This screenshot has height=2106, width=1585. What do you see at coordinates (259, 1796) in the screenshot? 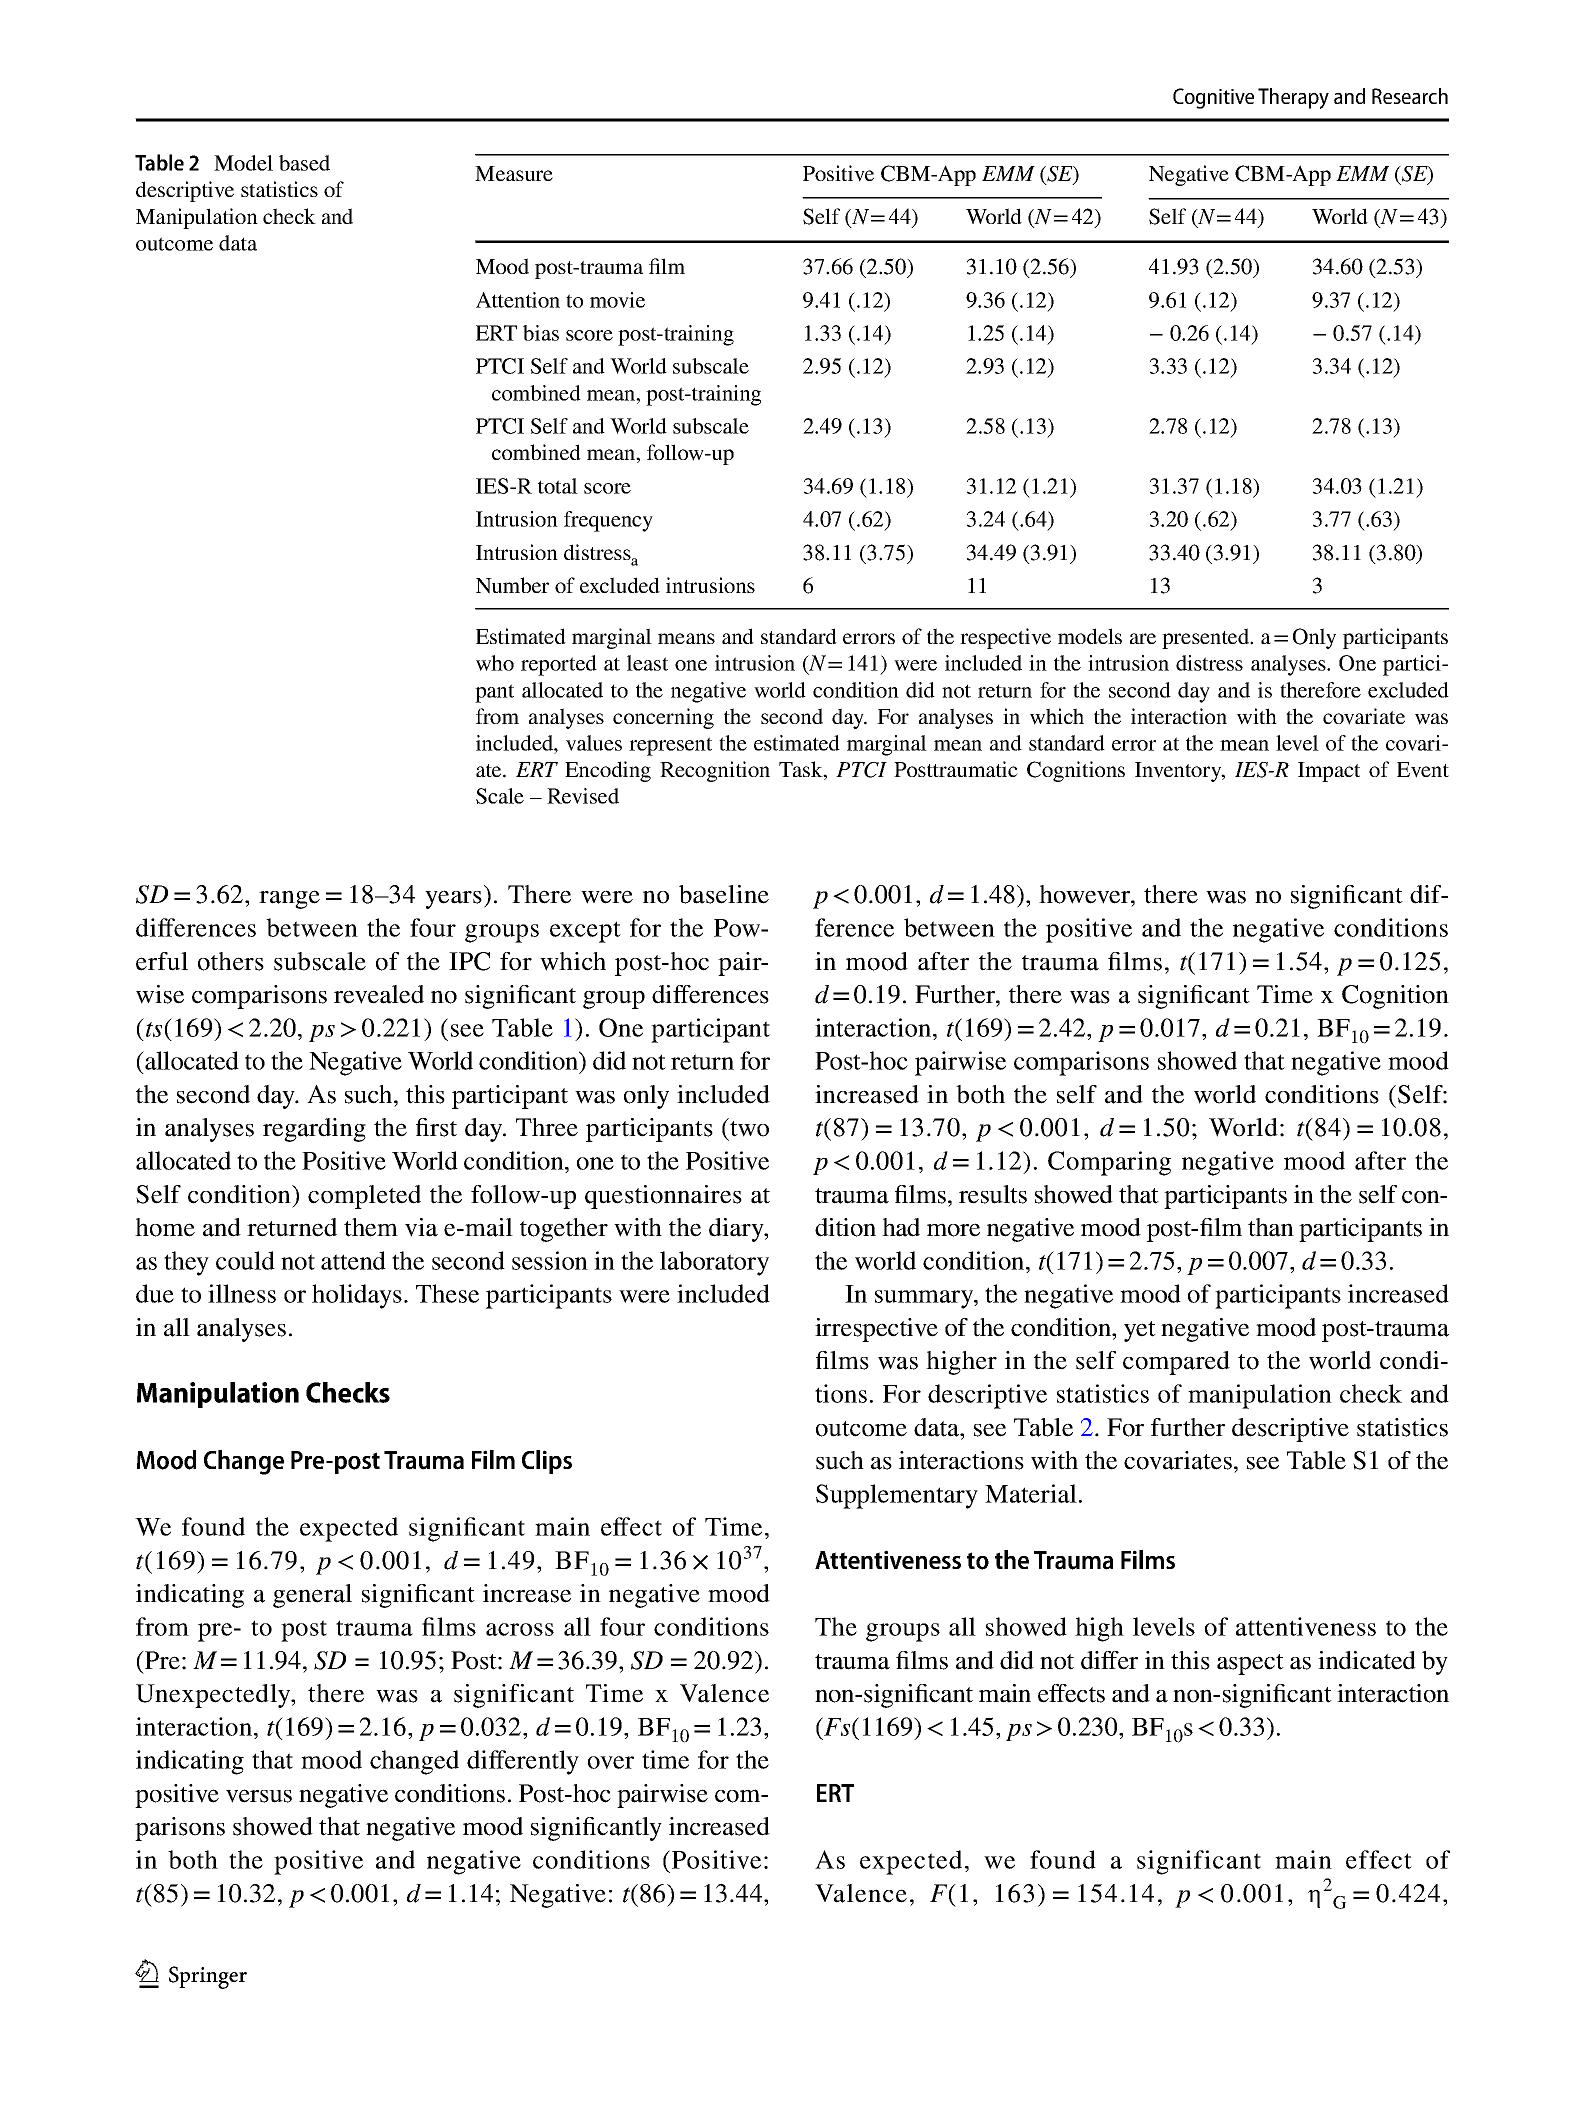
I see `versus` at bounding box center [259, 1796].
